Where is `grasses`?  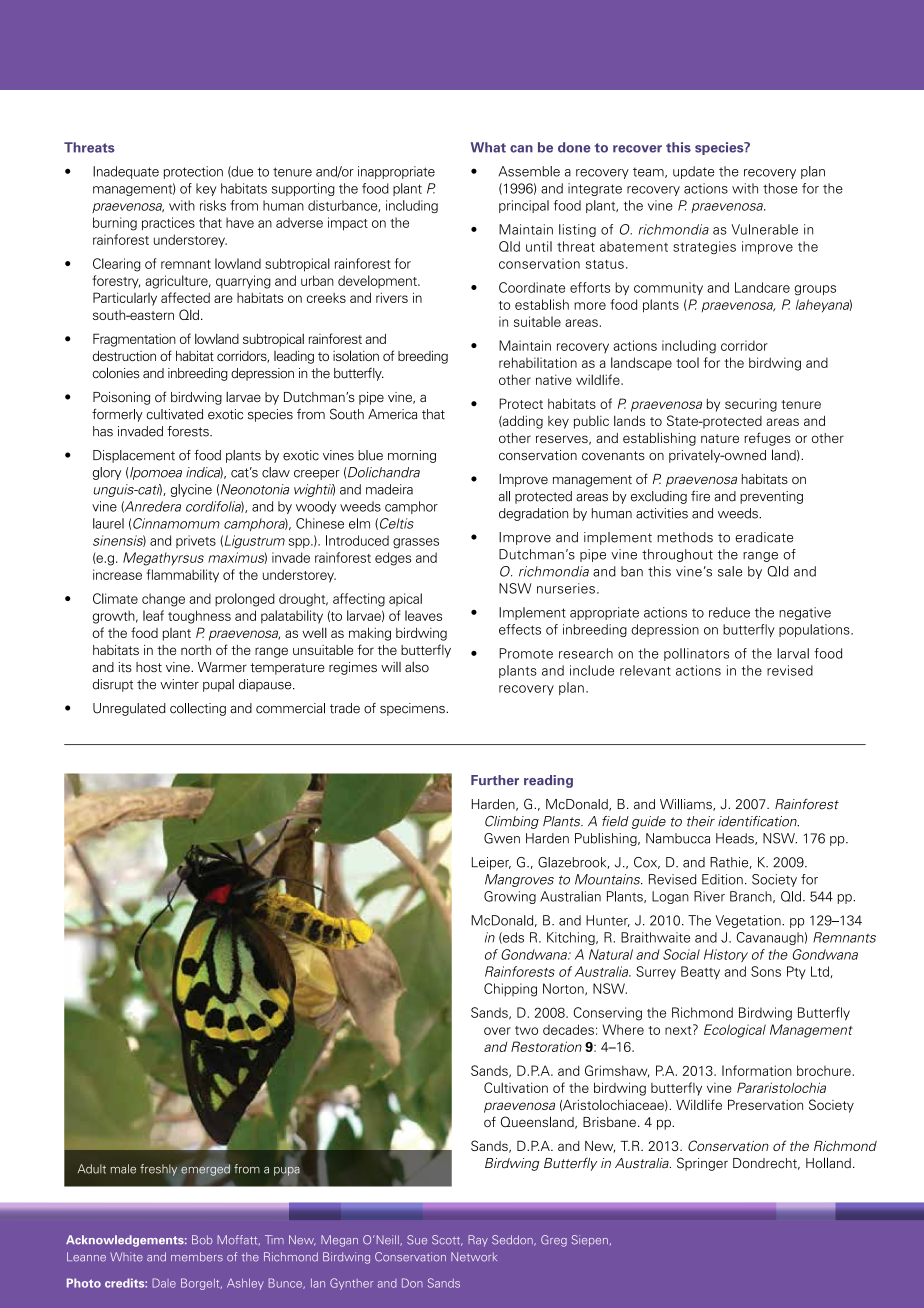 grasses is located at coordinates (416, 543).
